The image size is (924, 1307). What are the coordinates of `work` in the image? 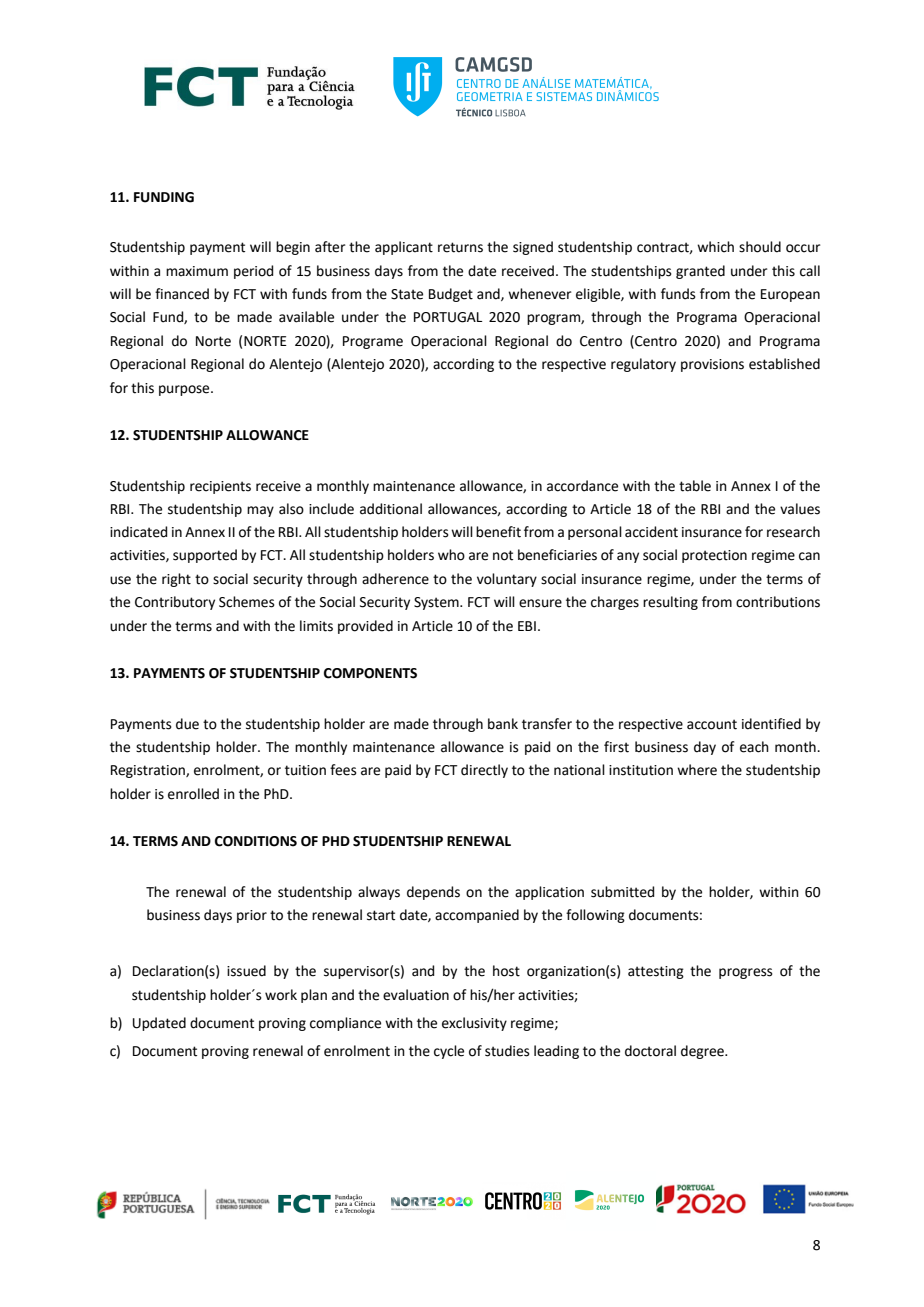 It's located at (281, 995).
